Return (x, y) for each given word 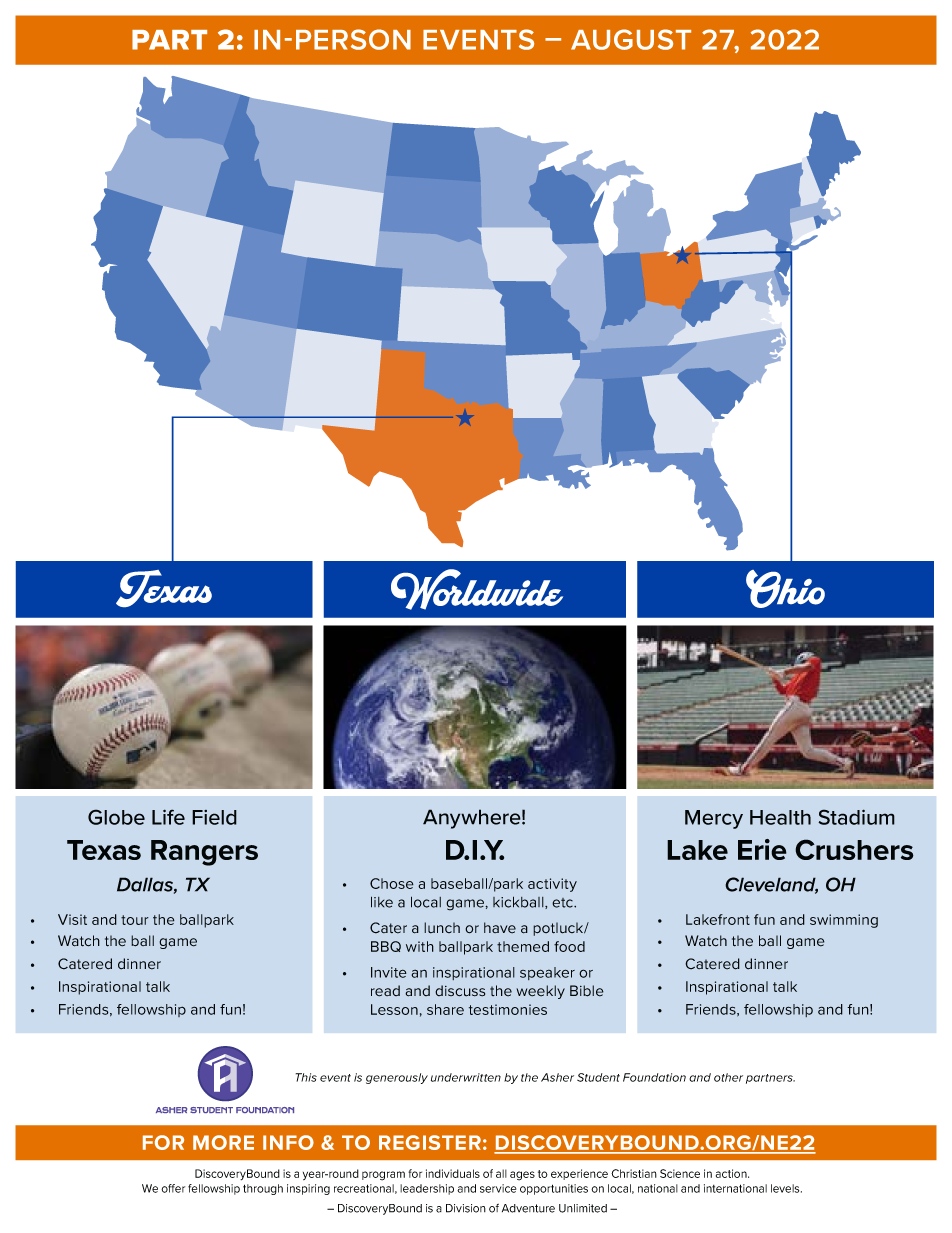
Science (680, 1173)
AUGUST (631, 39)
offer (173, 1188)
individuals (453, 1173)
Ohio (785, 589)
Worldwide (477, 589)
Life (168, 817)
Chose (392, 883)
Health (780, 817)
